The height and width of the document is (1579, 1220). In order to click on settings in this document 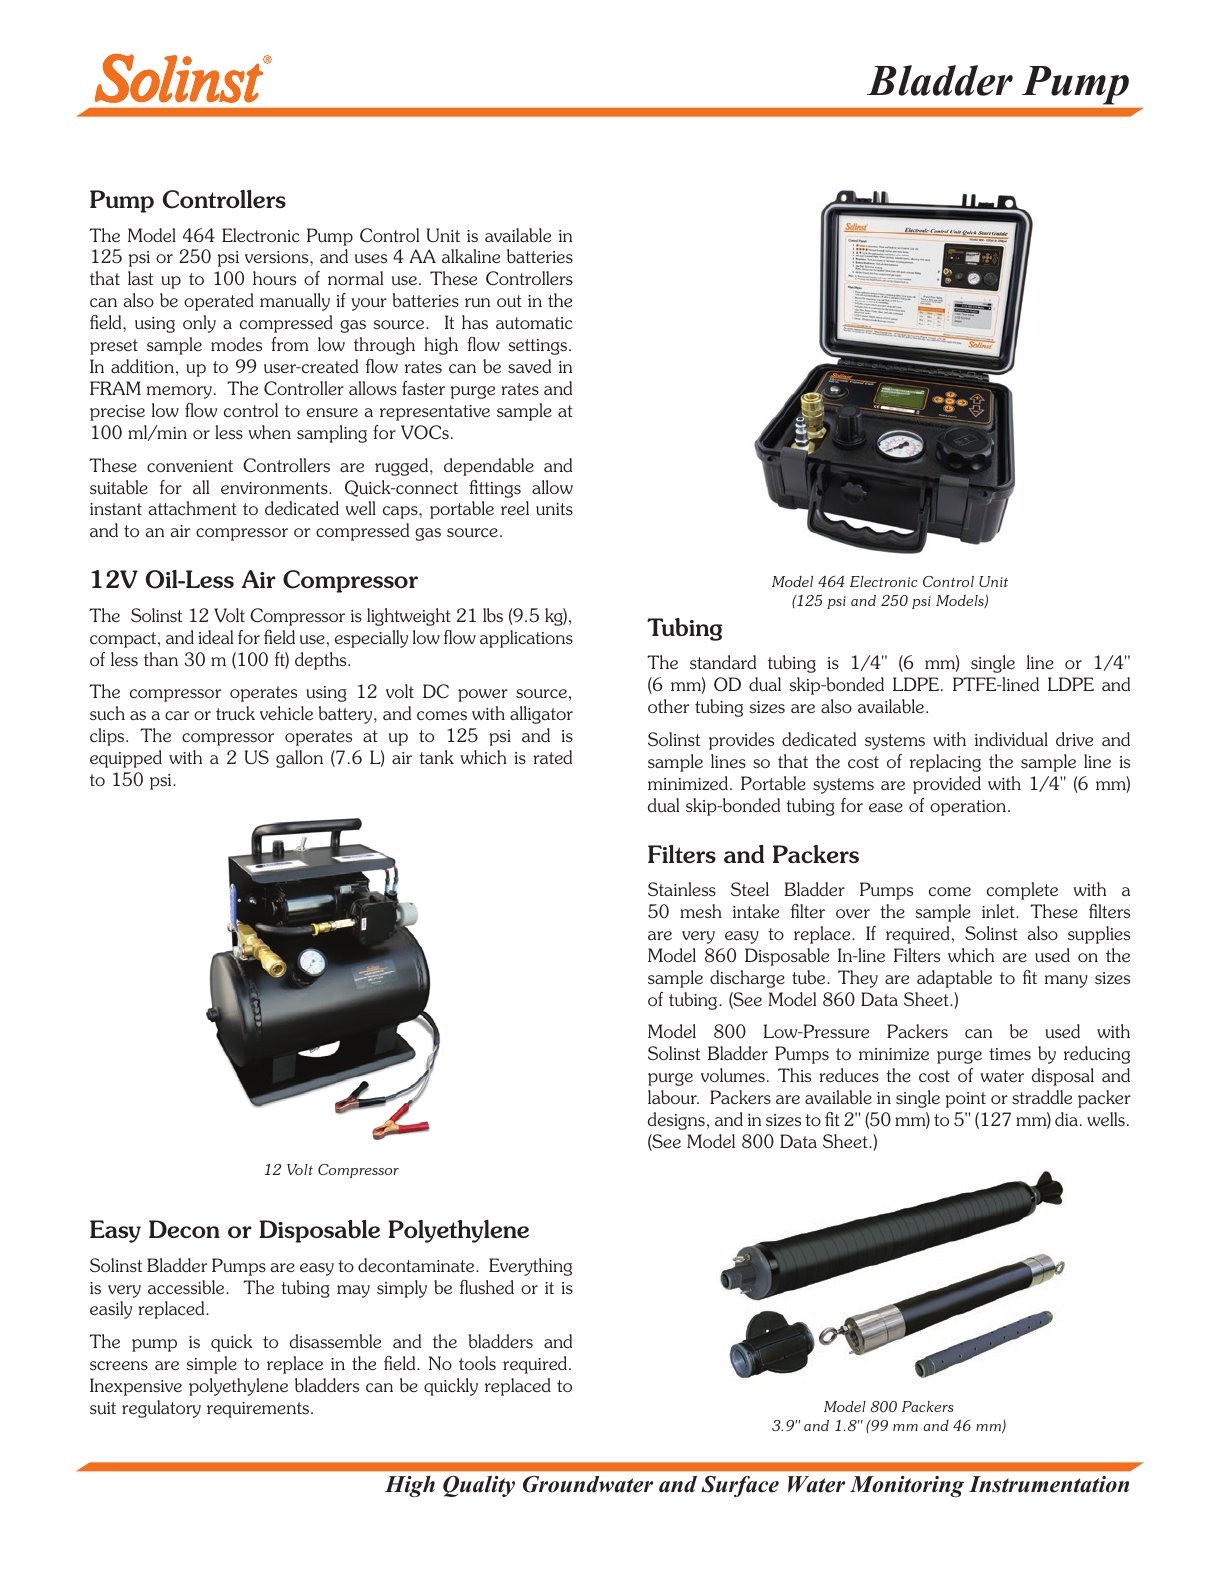, I will do `click(537, 347)`.
